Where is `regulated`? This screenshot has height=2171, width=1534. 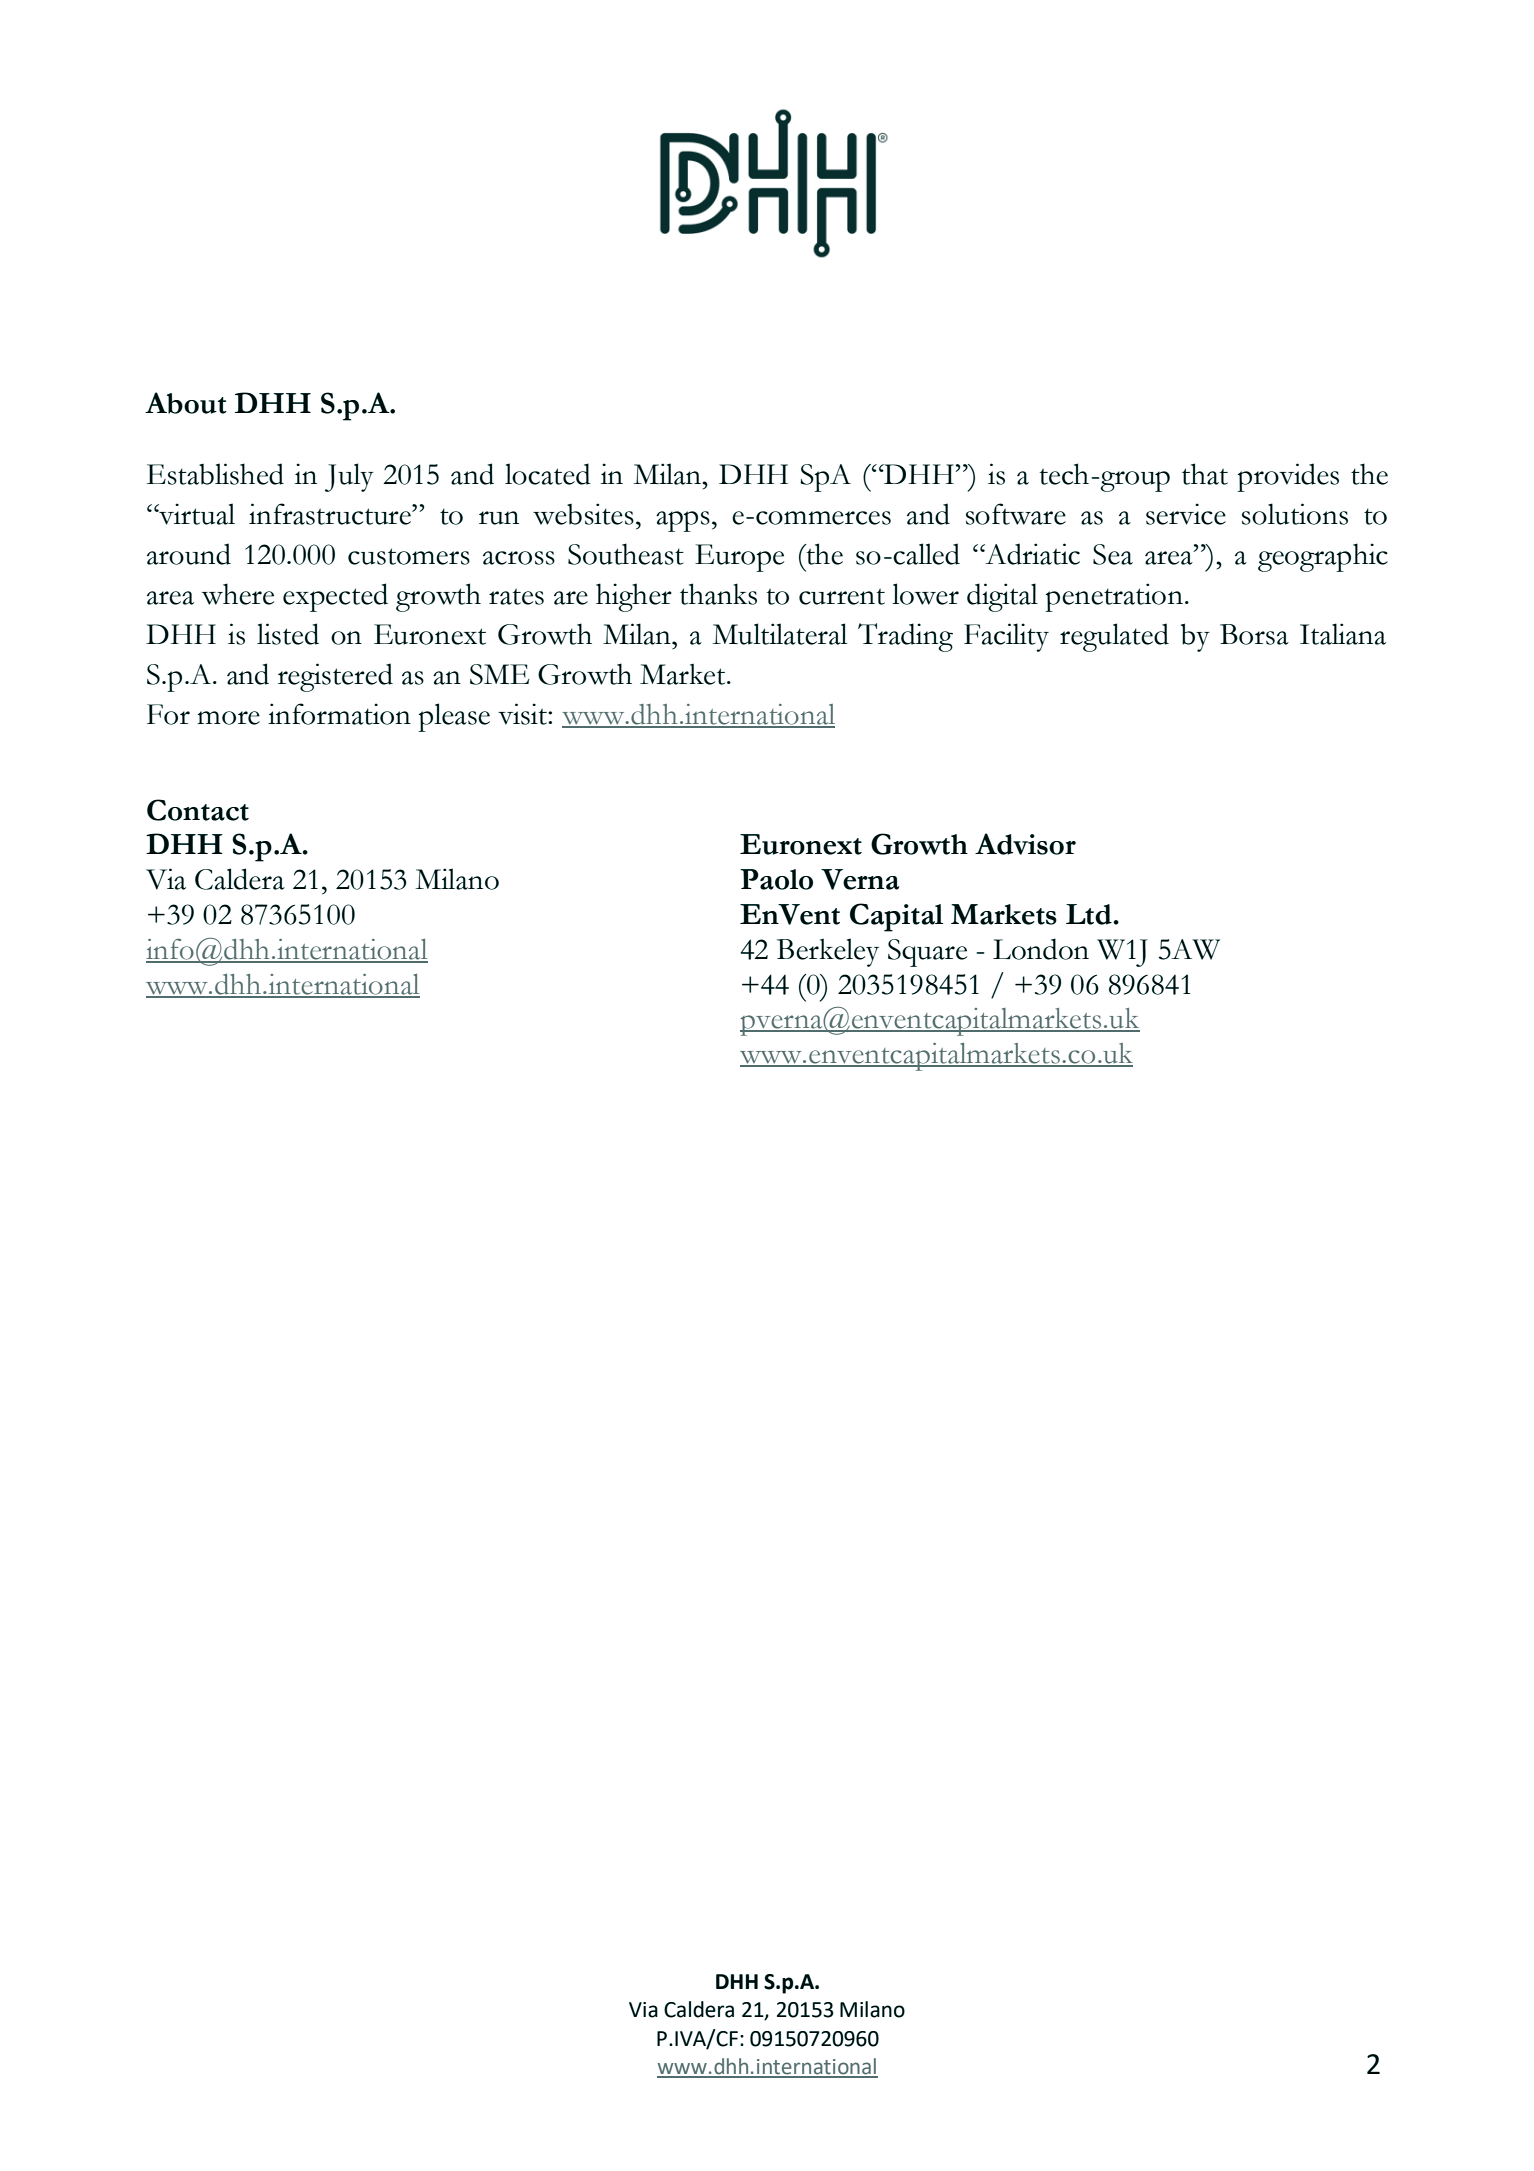 regulated is located at coordinates (1114, 637).
